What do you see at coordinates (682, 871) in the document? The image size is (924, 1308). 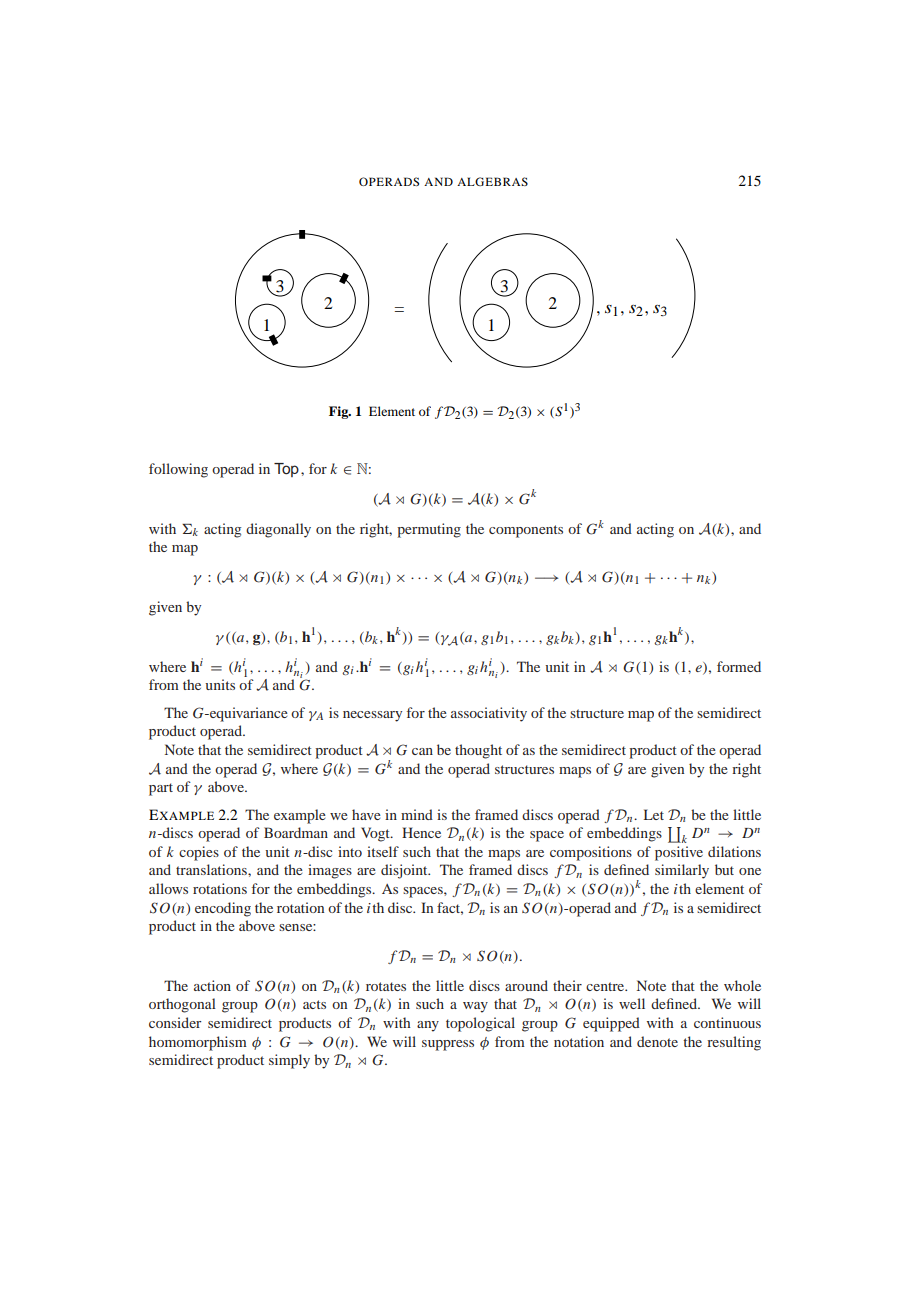 I see `similarly` at bounding box center [682, 871].
